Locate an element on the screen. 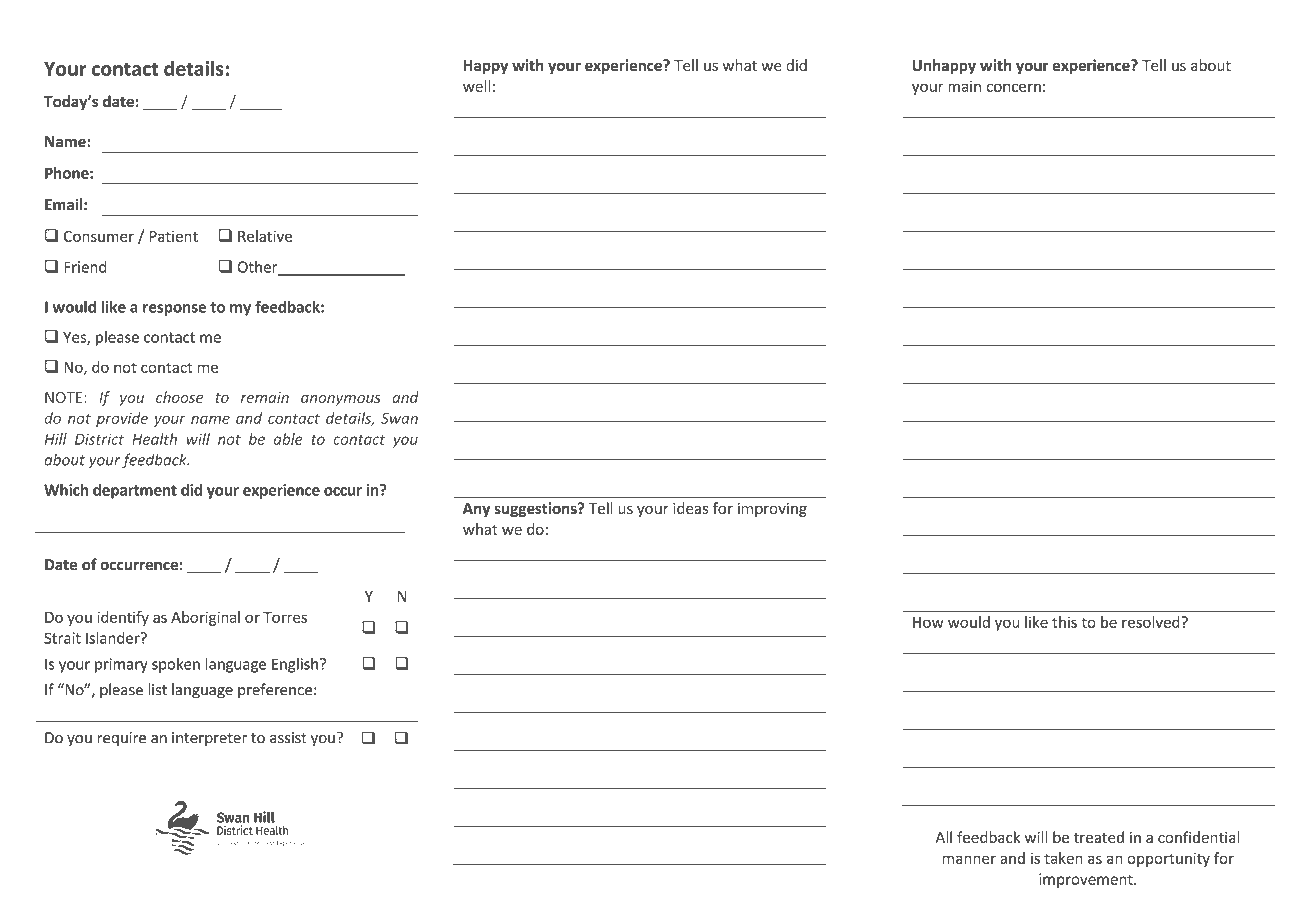  Relative is located at coordinates (265, 236).
